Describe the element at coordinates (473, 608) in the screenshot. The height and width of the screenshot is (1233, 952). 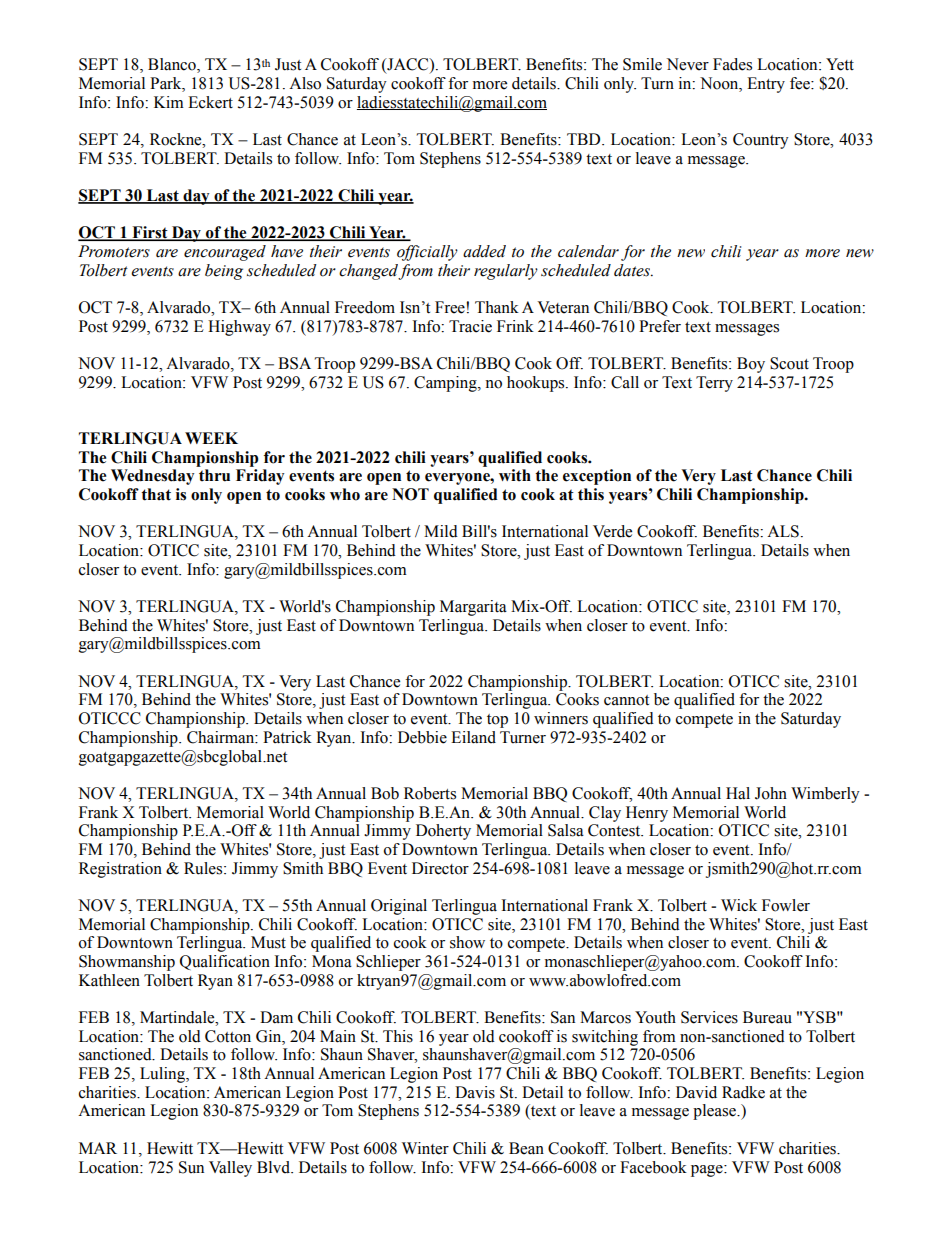
I see `Margarita` at that location.
